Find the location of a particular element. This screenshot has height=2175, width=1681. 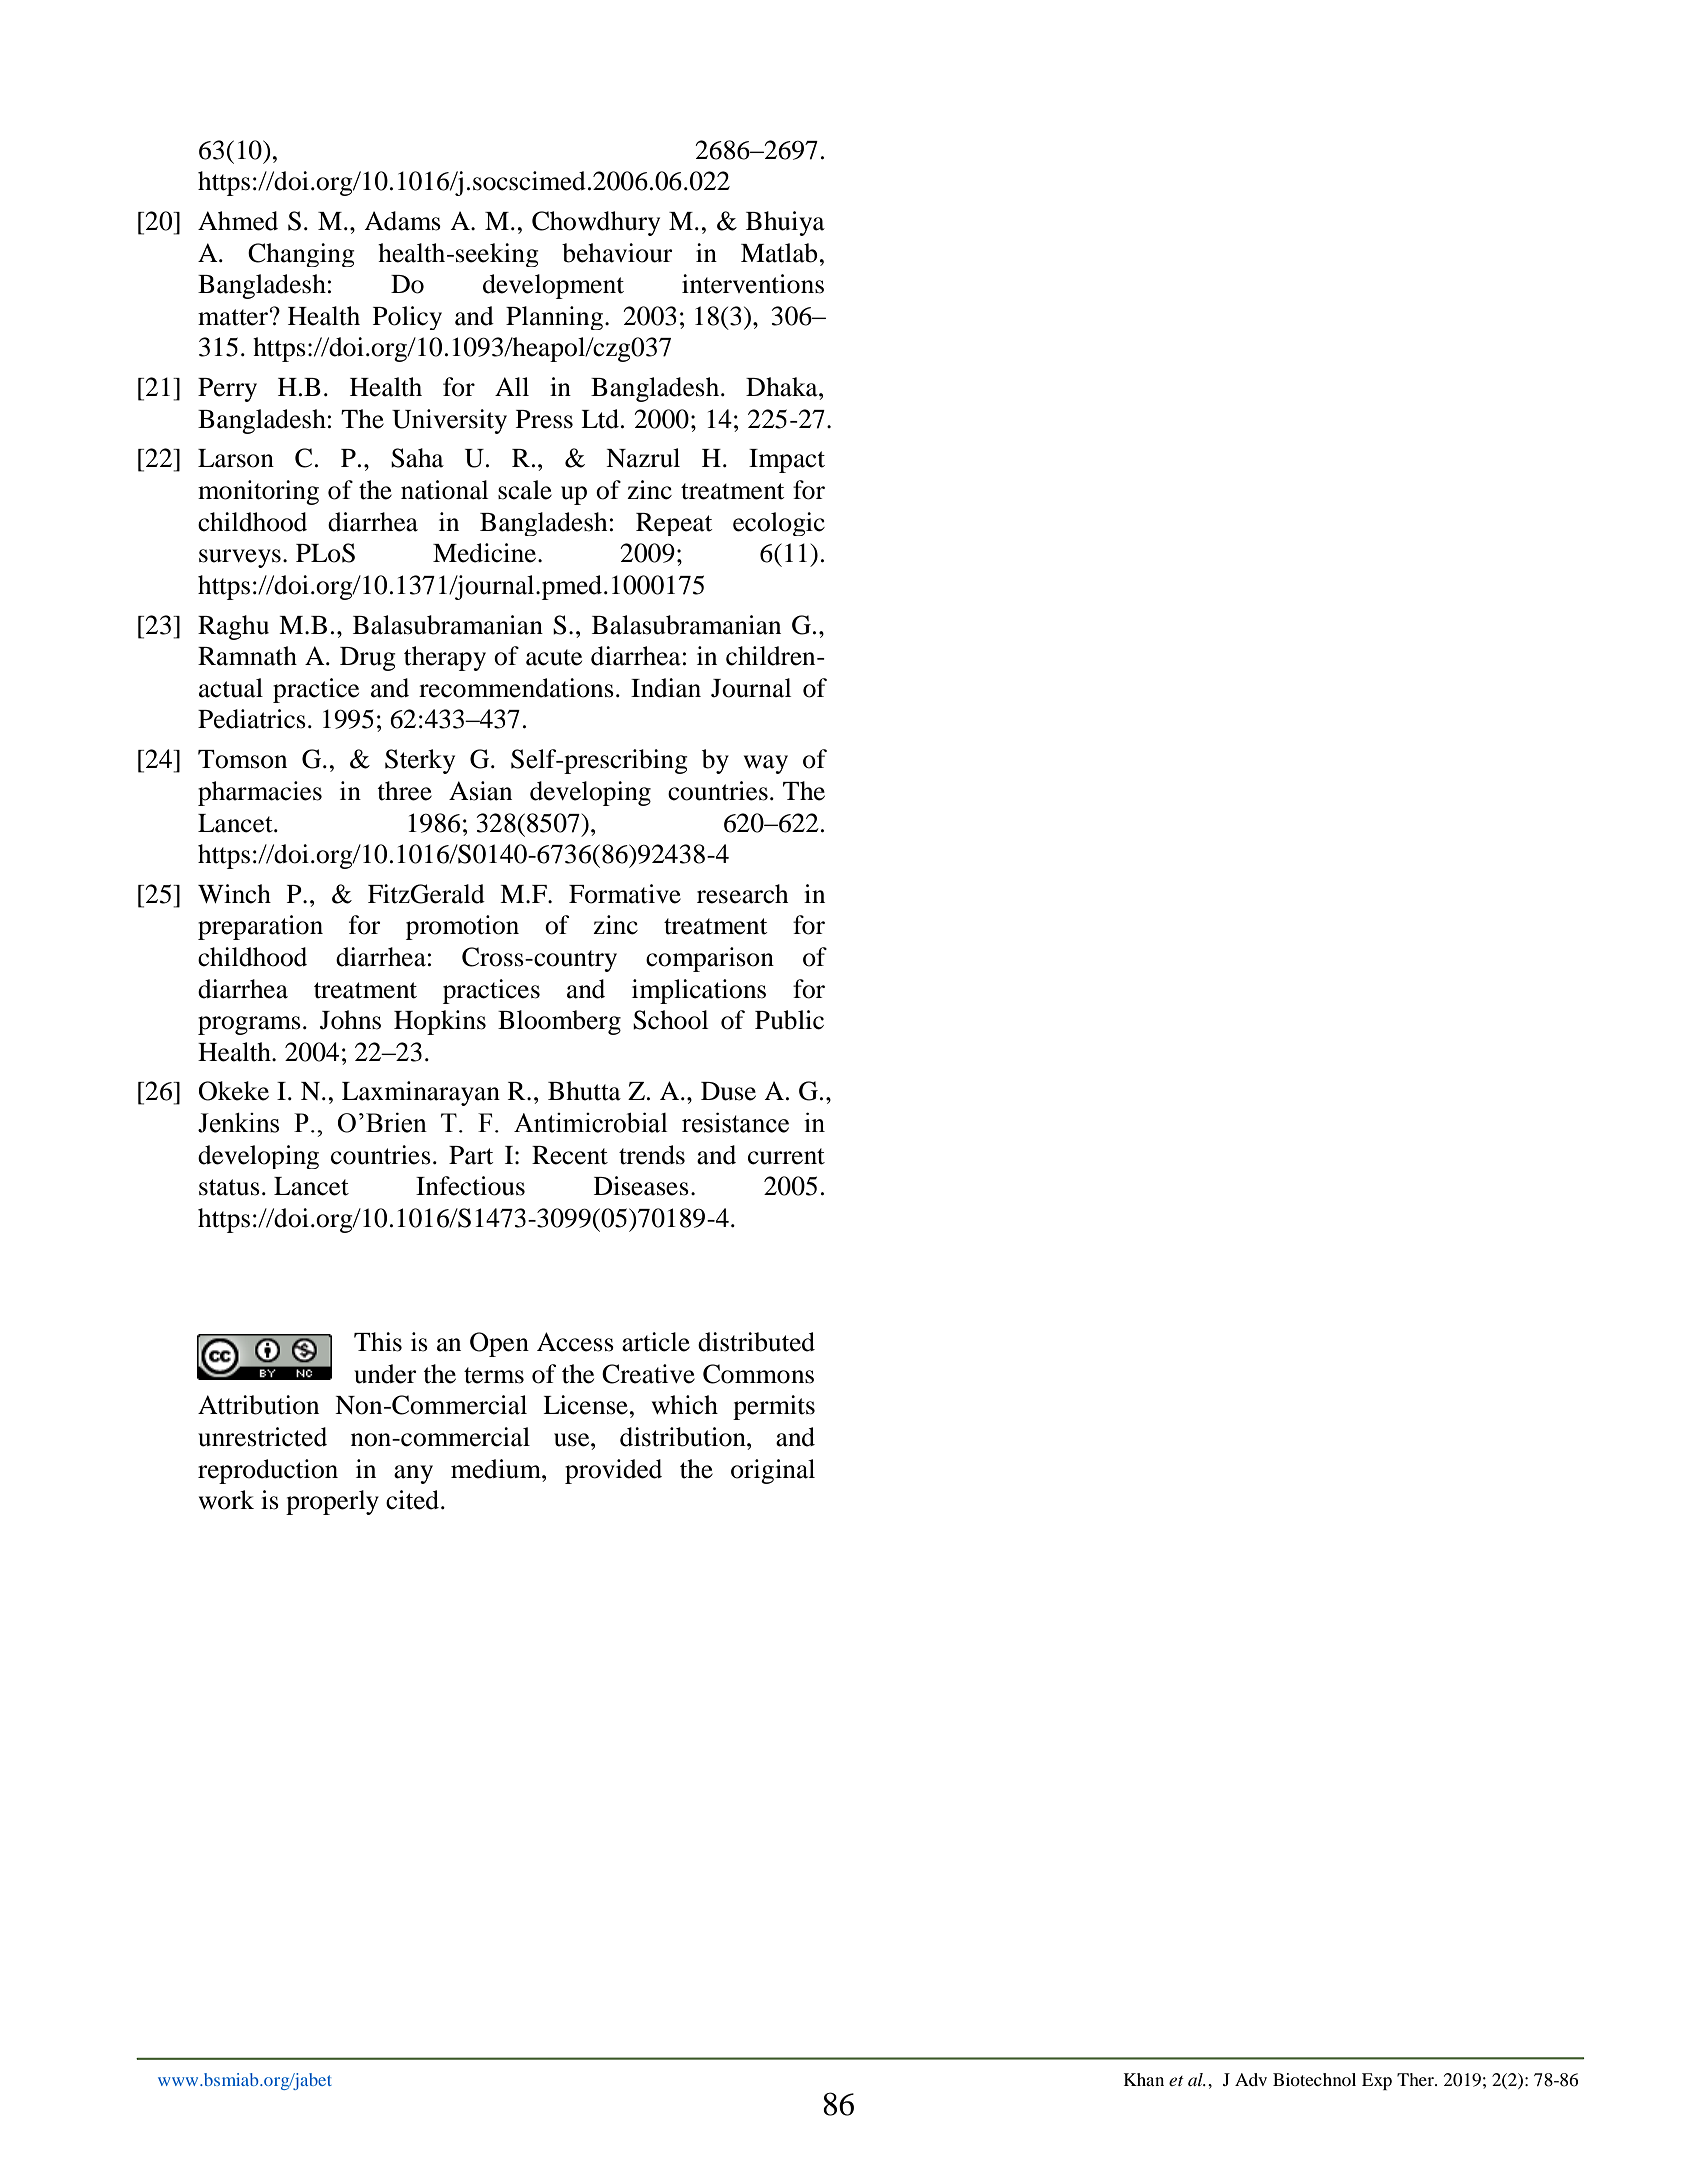

Policy is located at coordinates (407, 318).
